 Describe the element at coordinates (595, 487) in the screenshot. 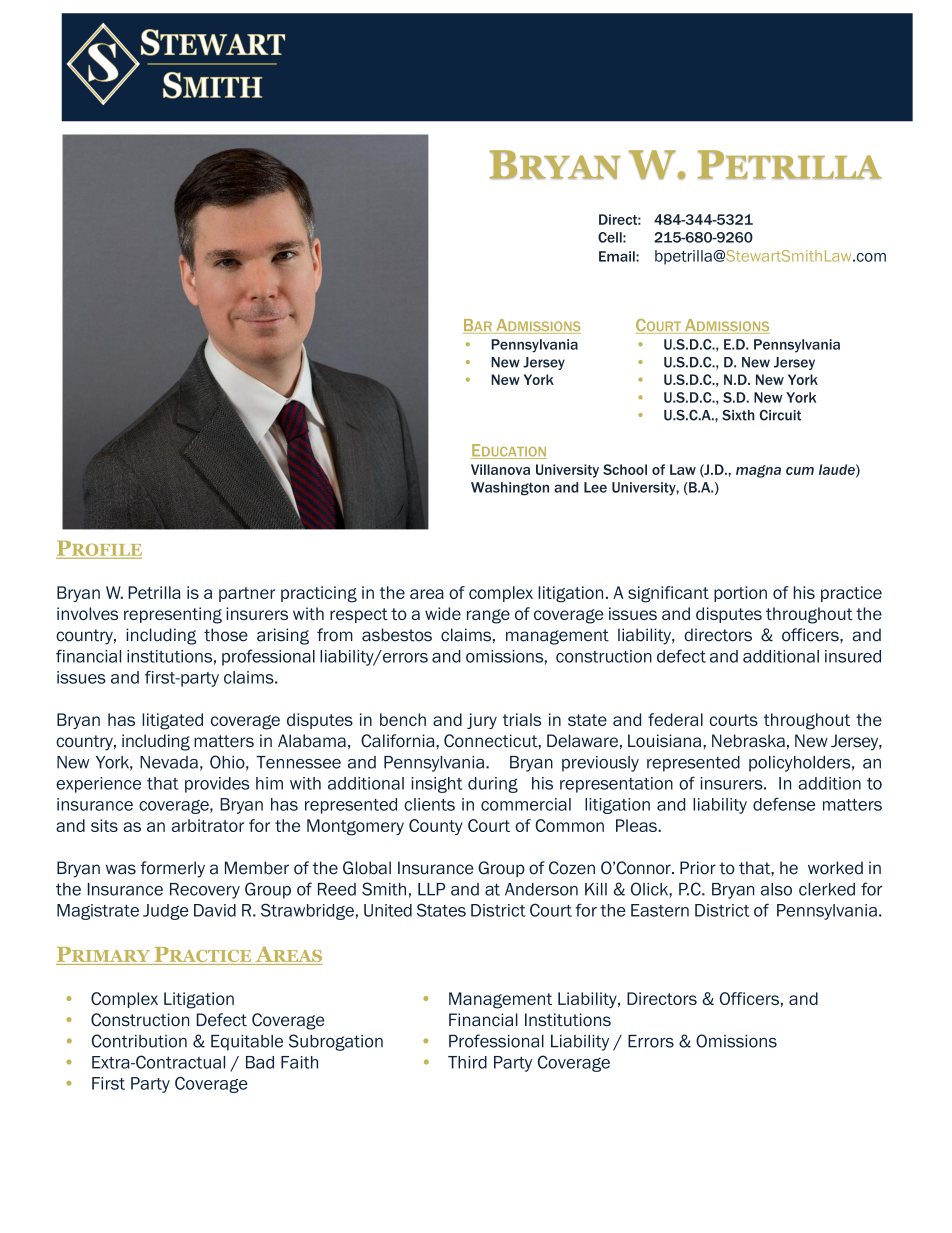

I see `Lee` at that location.
